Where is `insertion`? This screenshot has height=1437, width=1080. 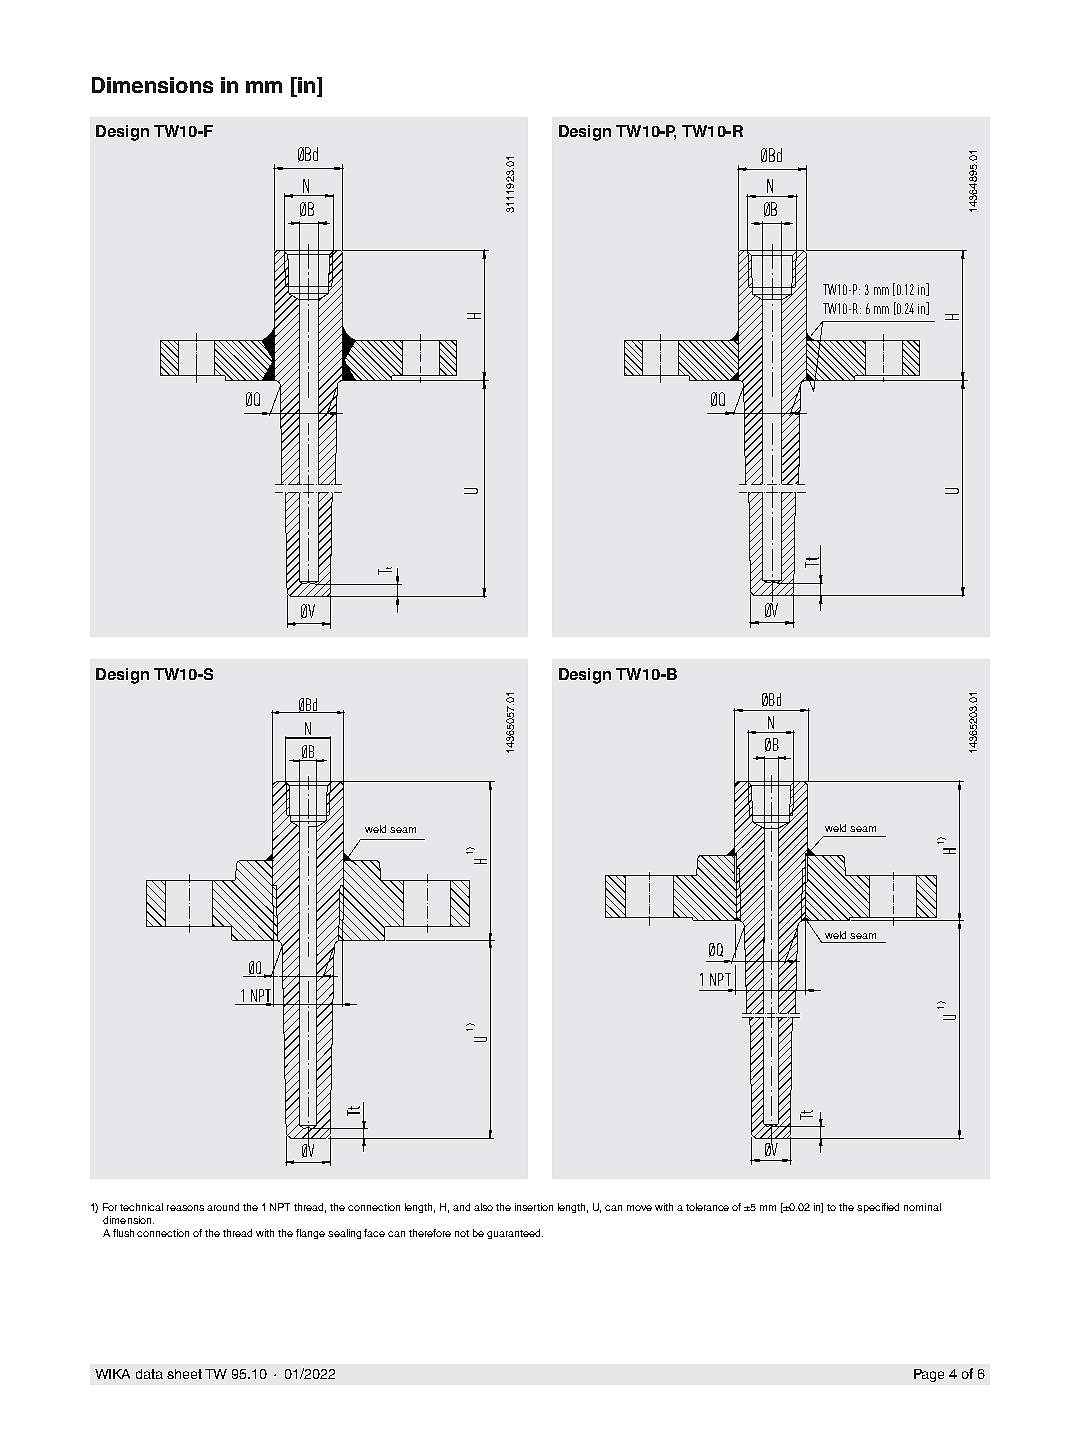
insertion is located at coordinates (534, 1207).
